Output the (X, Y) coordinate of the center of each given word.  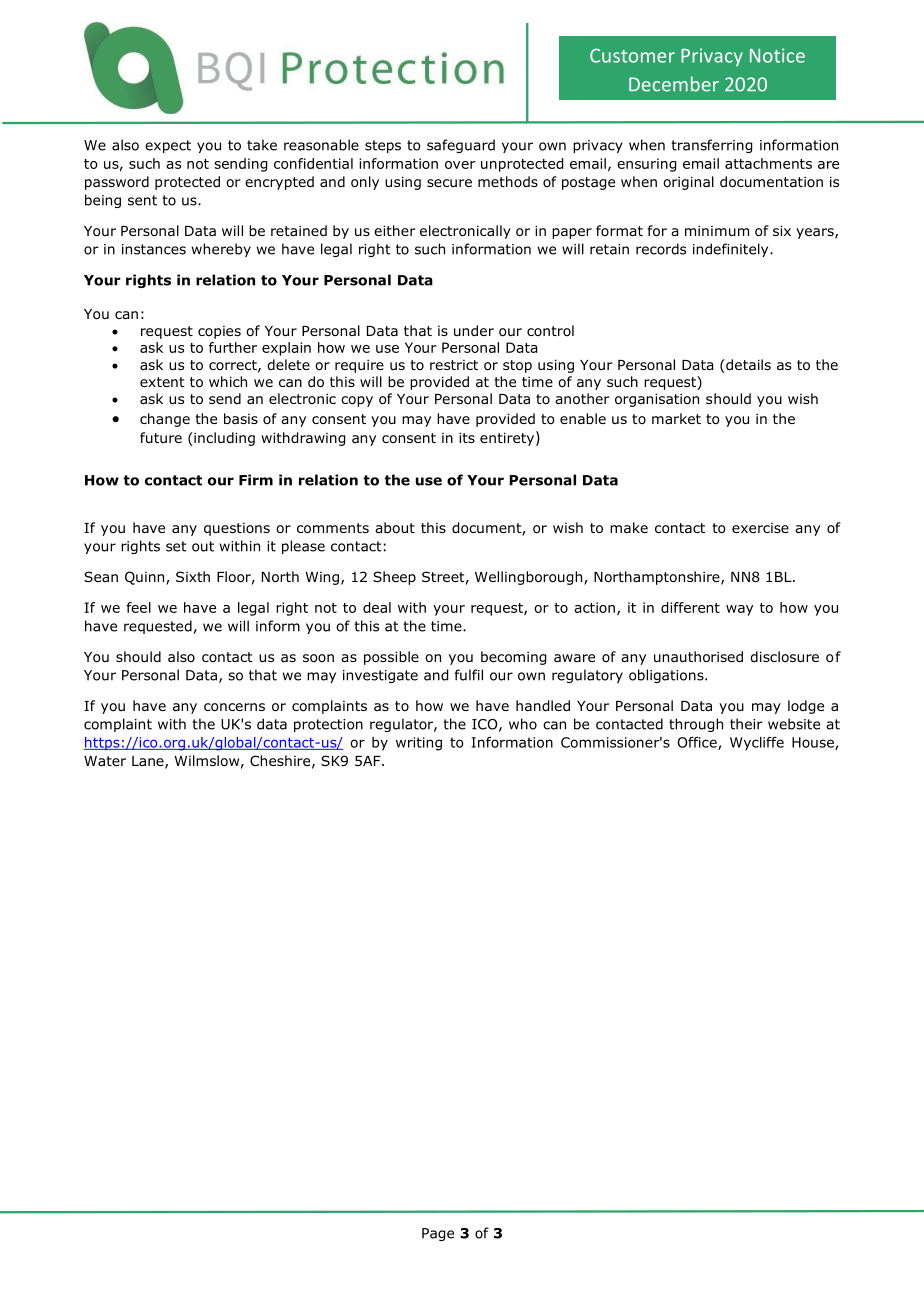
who (523, 724)
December (674, 84)
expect (168, 146)
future (161, 437)
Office (698, 743)
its (467, 437)
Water (105, 761)
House (814, 743)
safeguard (461, 146)
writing (419, 744)
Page (438, 1234)
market (676, 418)
